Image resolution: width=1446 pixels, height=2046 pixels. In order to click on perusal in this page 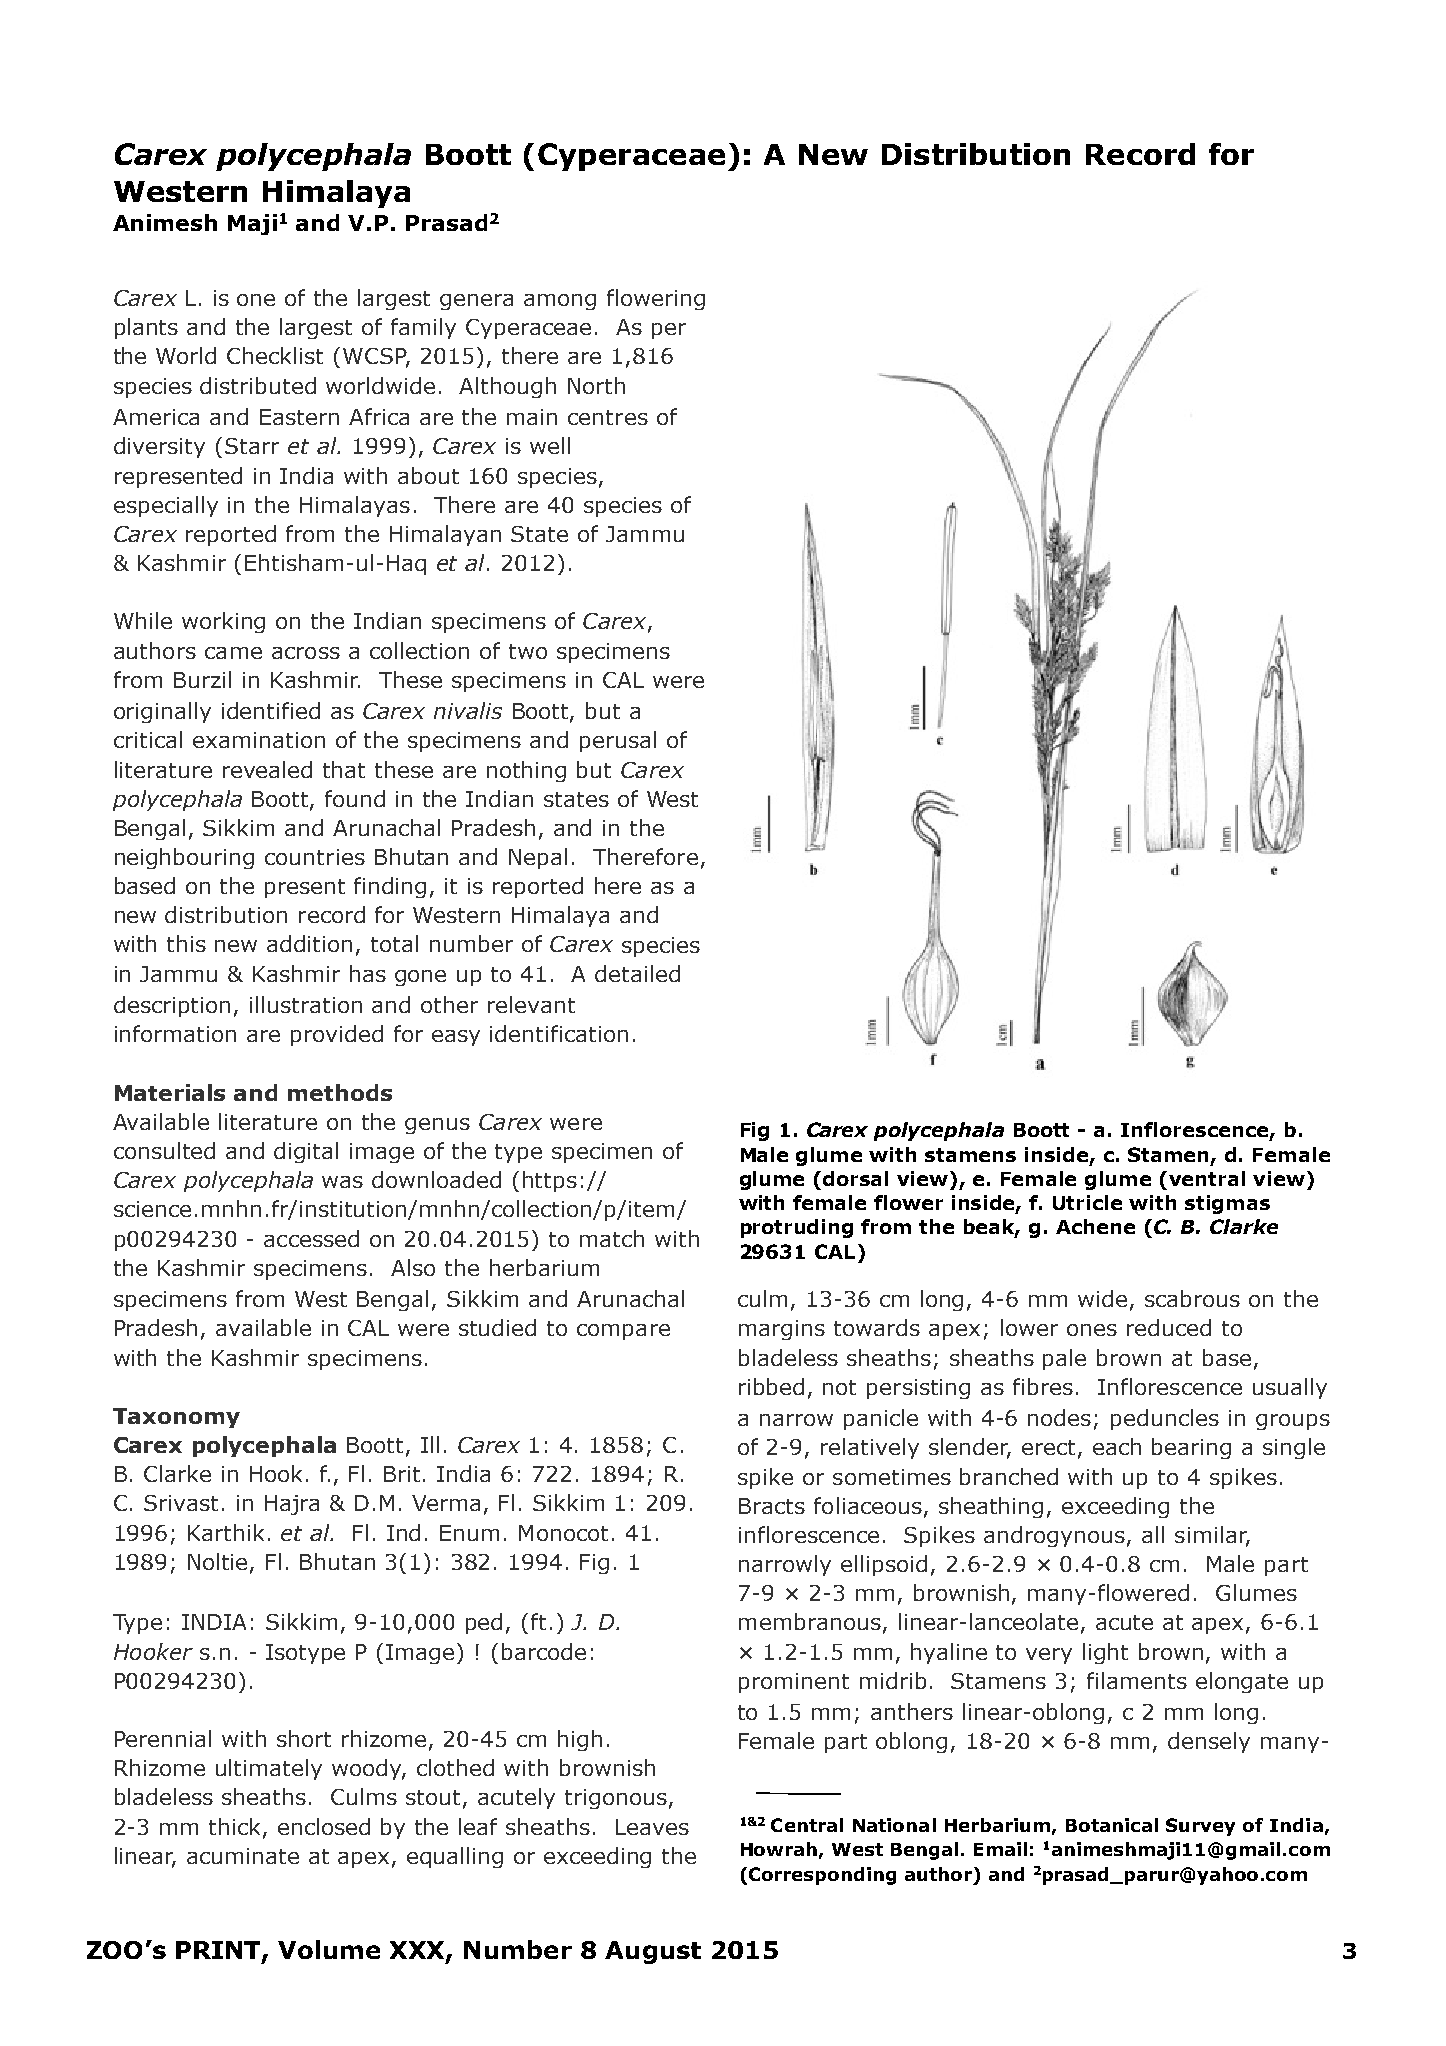, I will do `click(618, 741)`.
